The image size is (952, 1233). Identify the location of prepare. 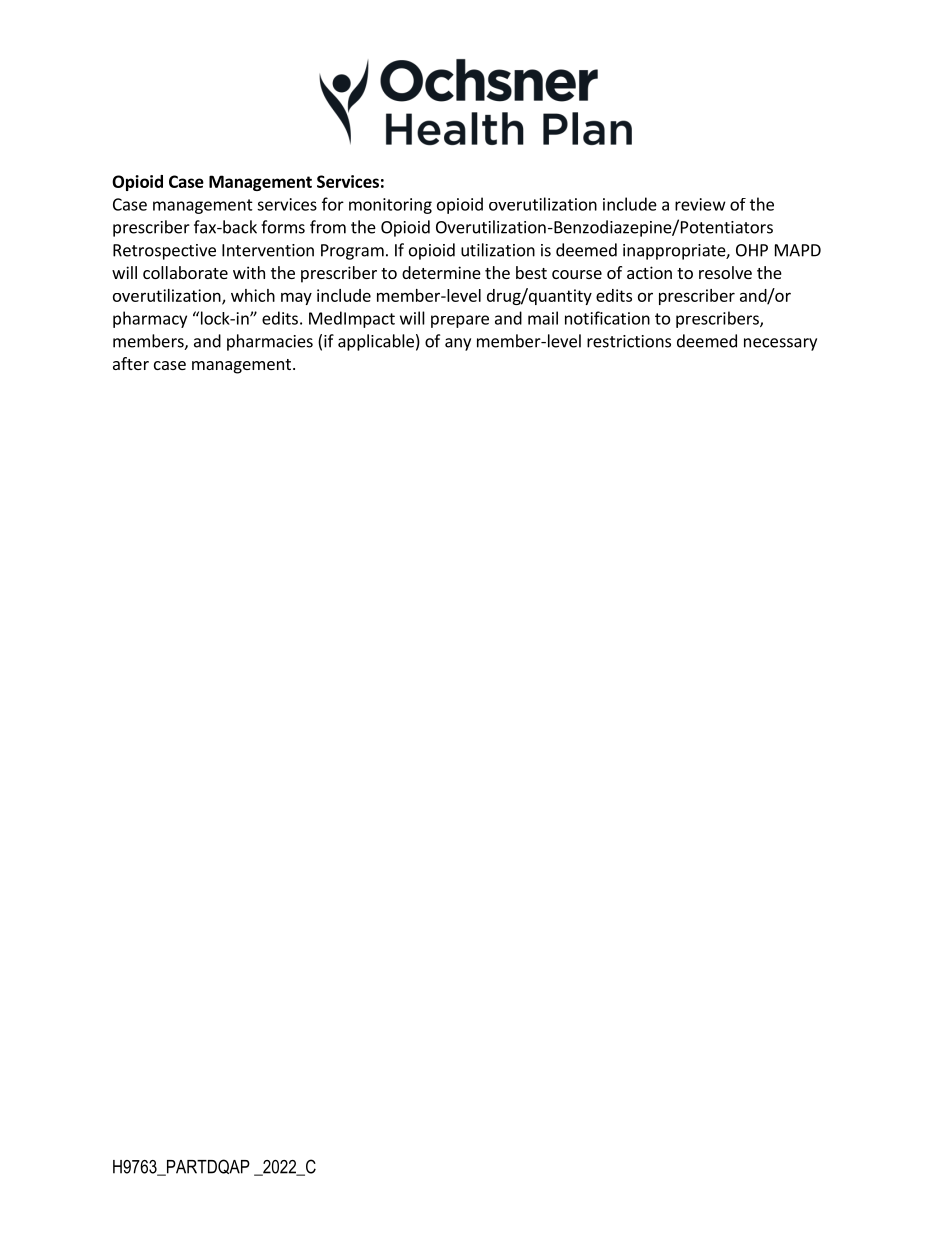
(460, 321).
